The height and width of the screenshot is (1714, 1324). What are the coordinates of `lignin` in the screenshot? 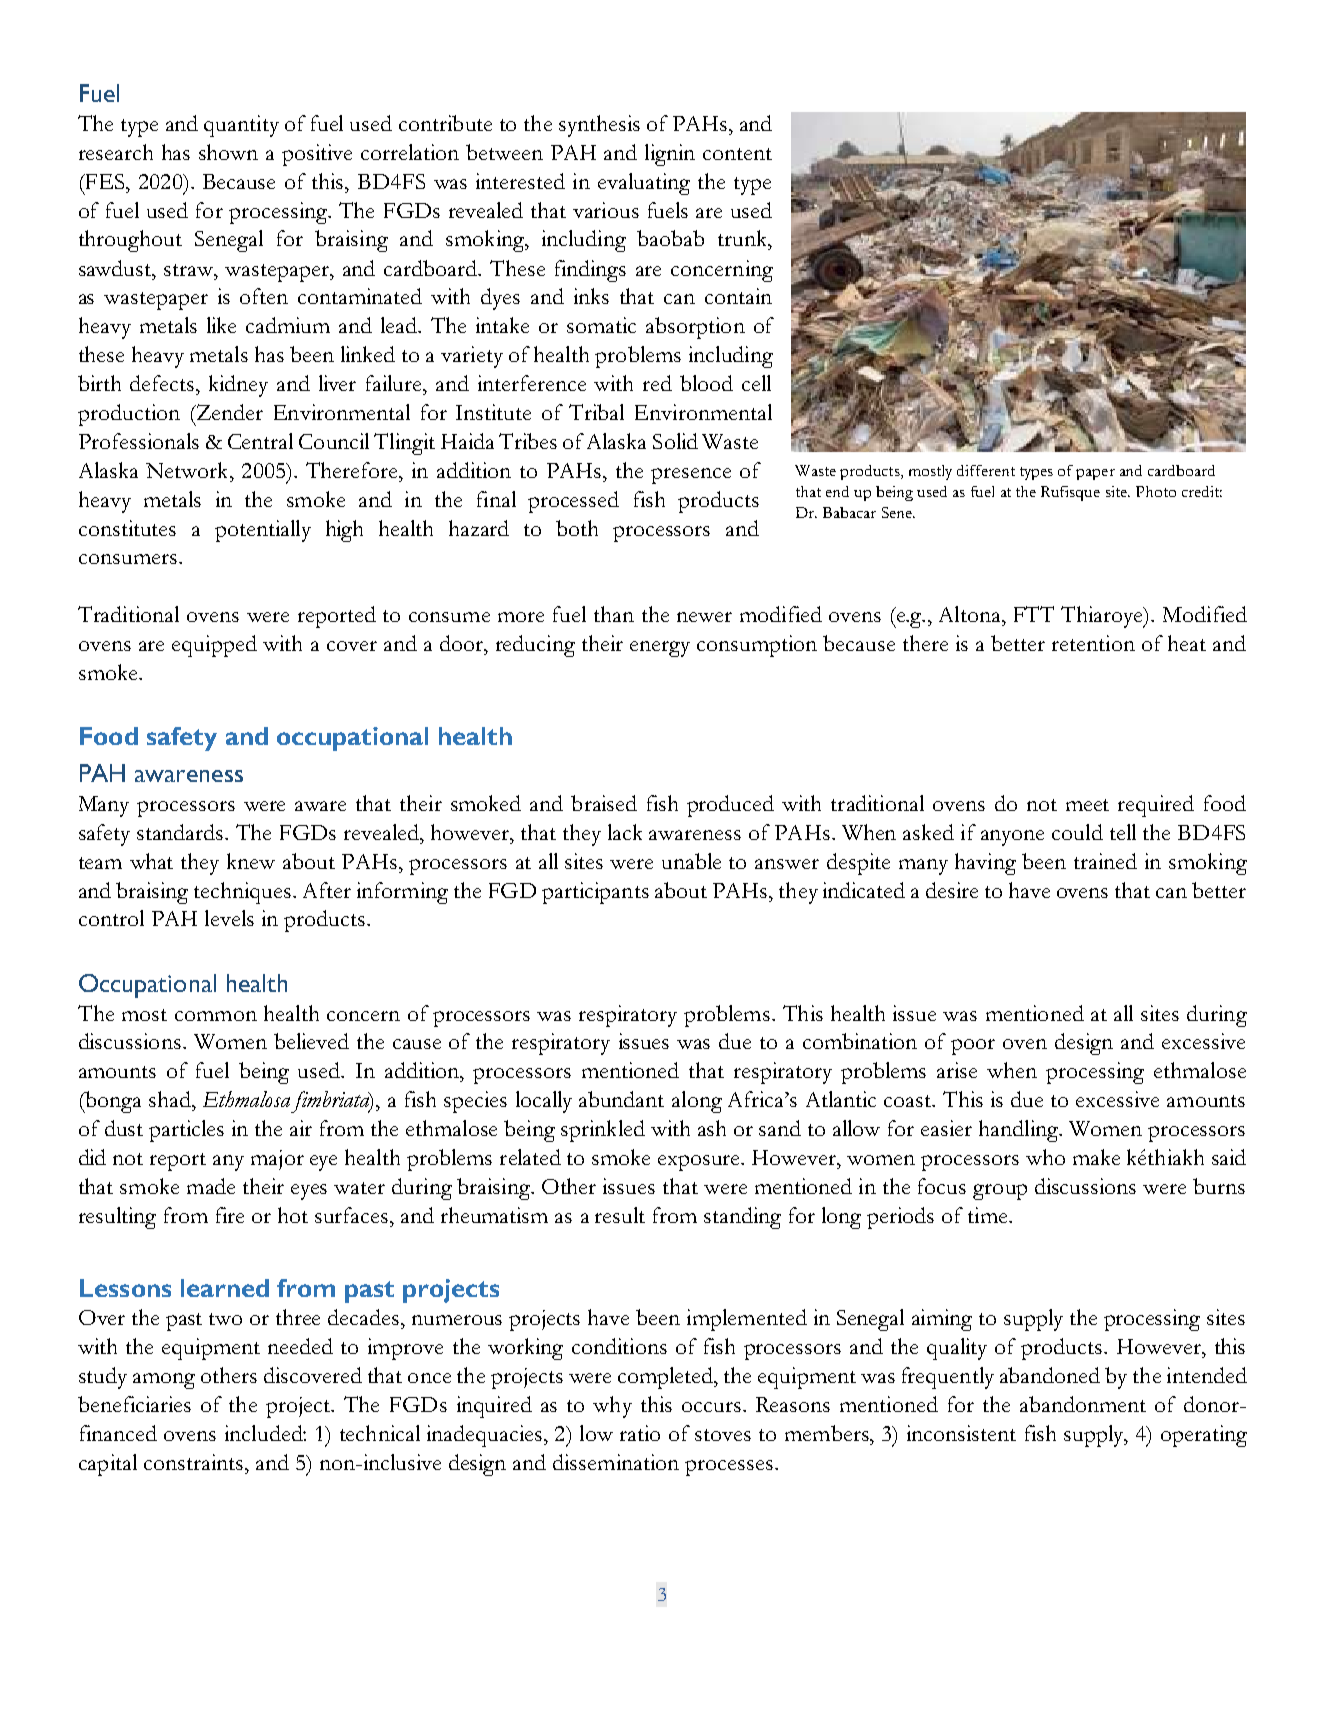 It's located at (670, 155).
